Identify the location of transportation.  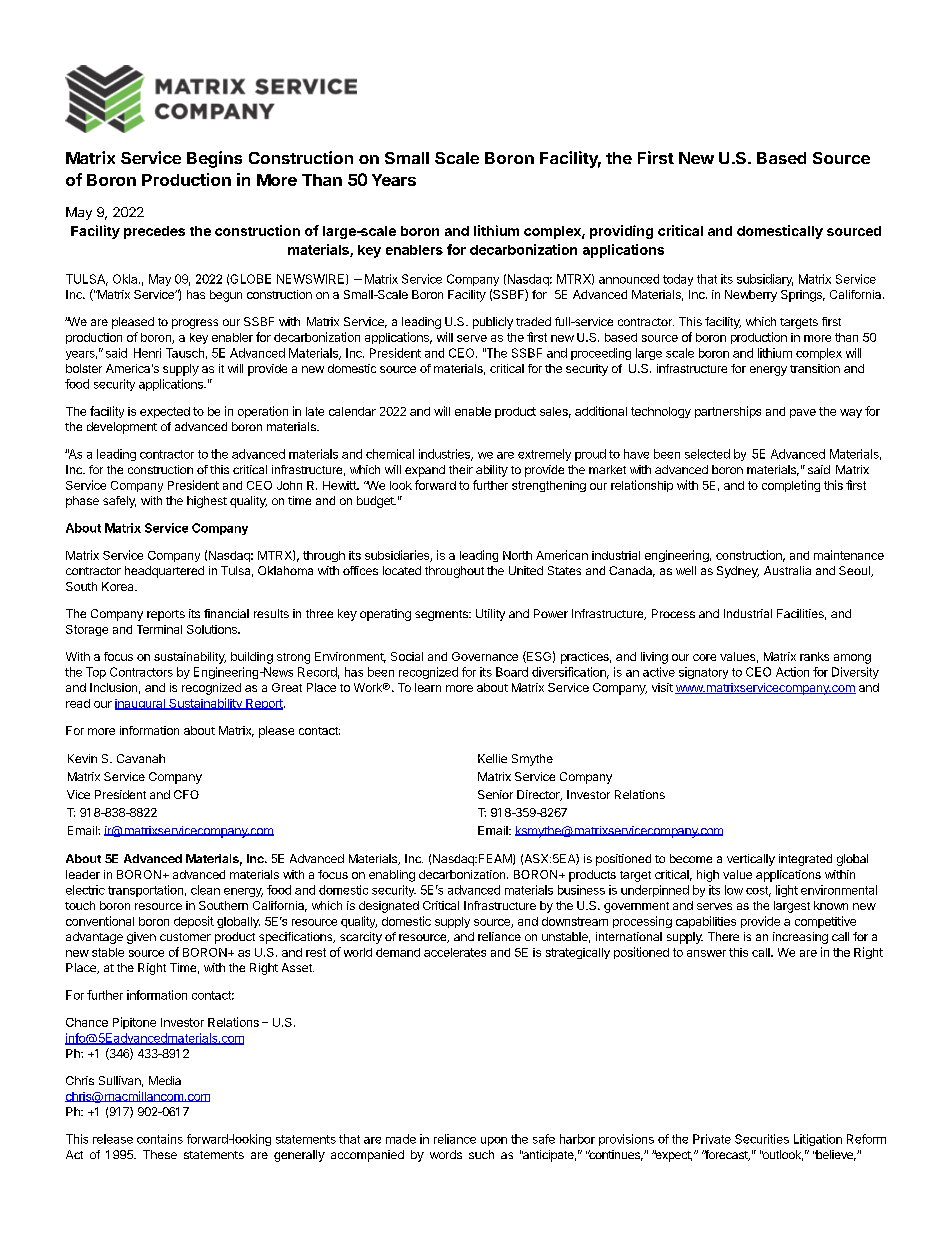
(145, 891).
